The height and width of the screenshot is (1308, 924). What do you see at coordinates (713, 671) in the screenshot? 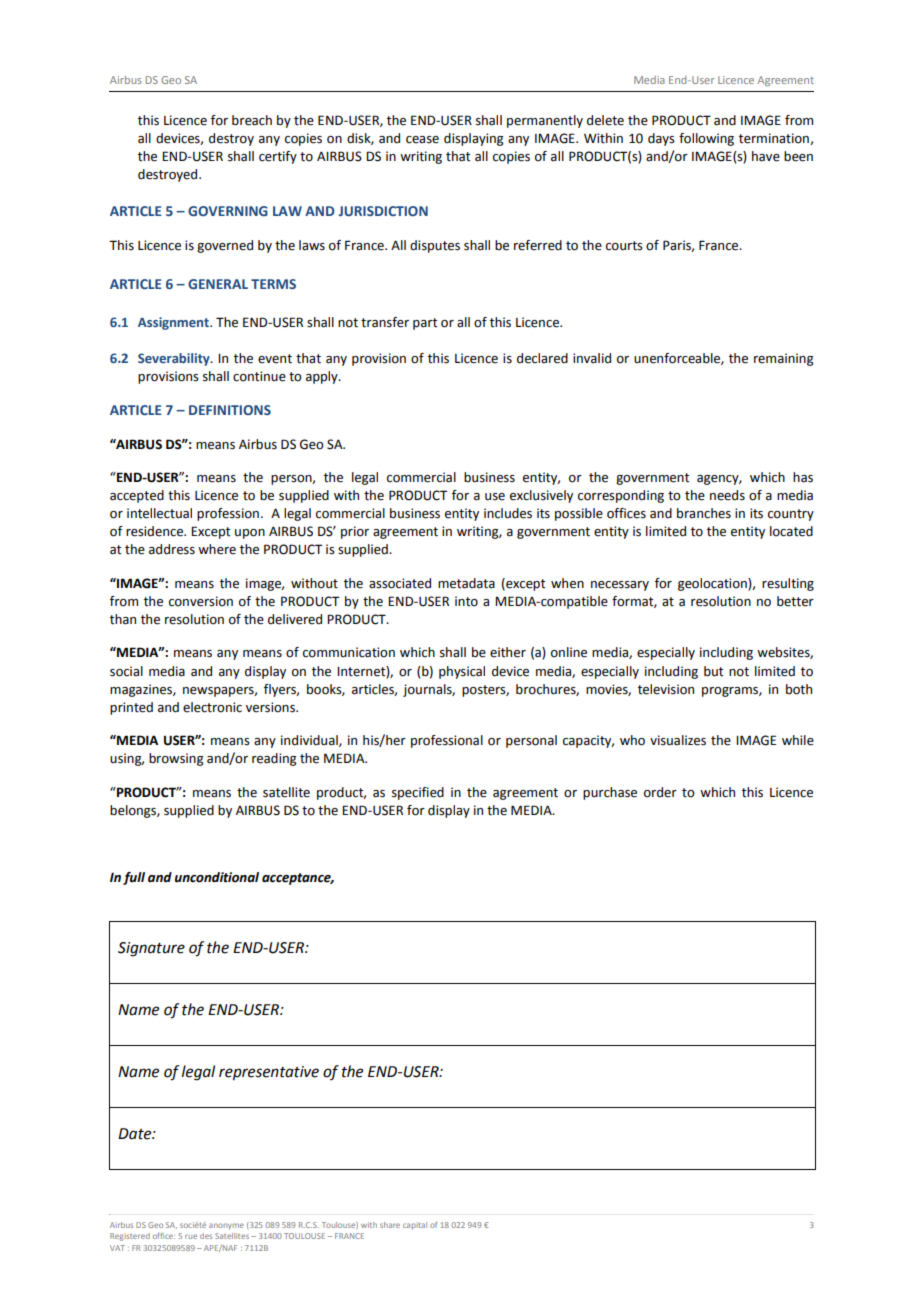
I see `but` at bounding box center [713, 671].
